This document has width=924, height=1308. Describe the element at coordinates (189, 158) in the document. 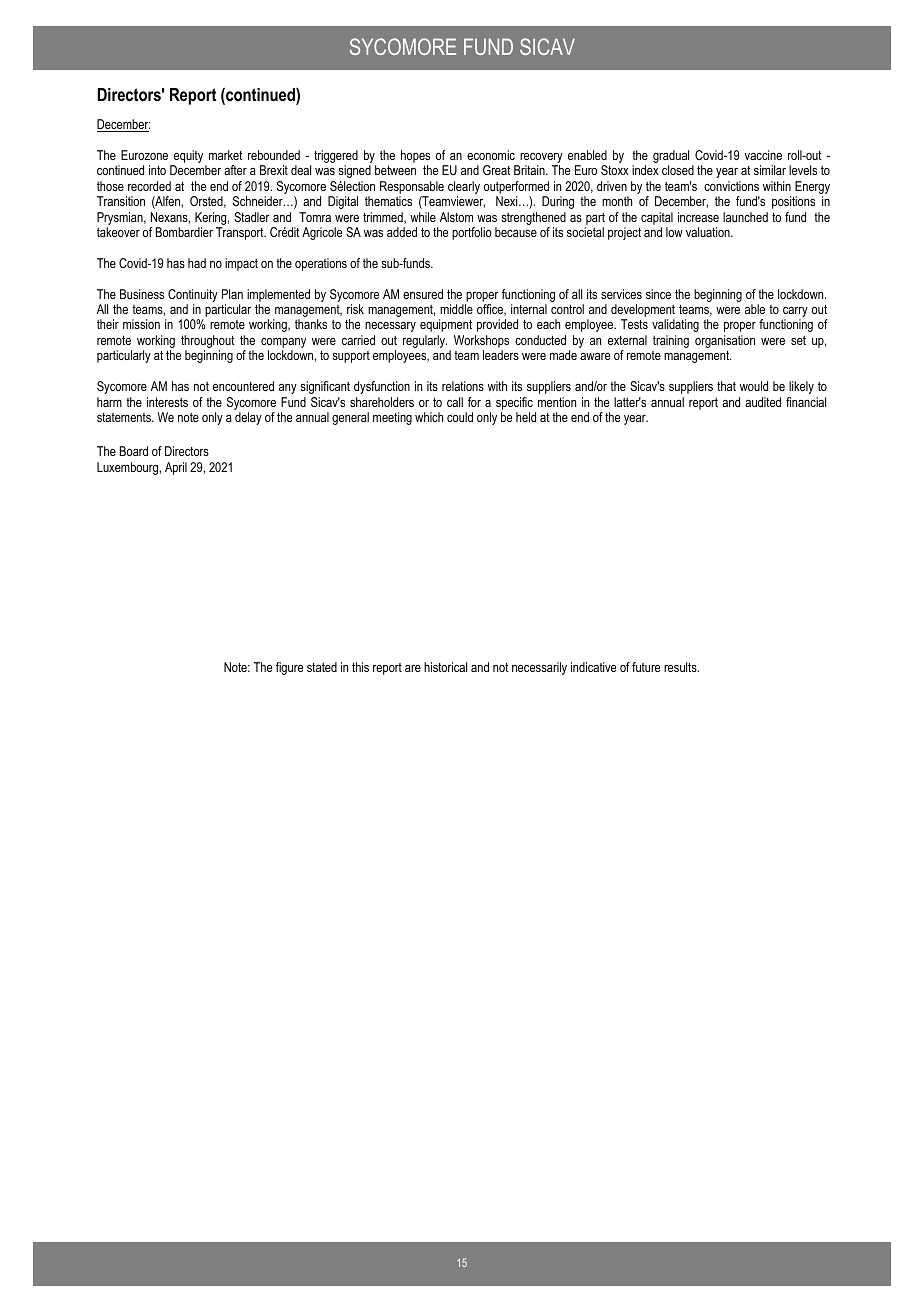

I see `equity` at that location.
